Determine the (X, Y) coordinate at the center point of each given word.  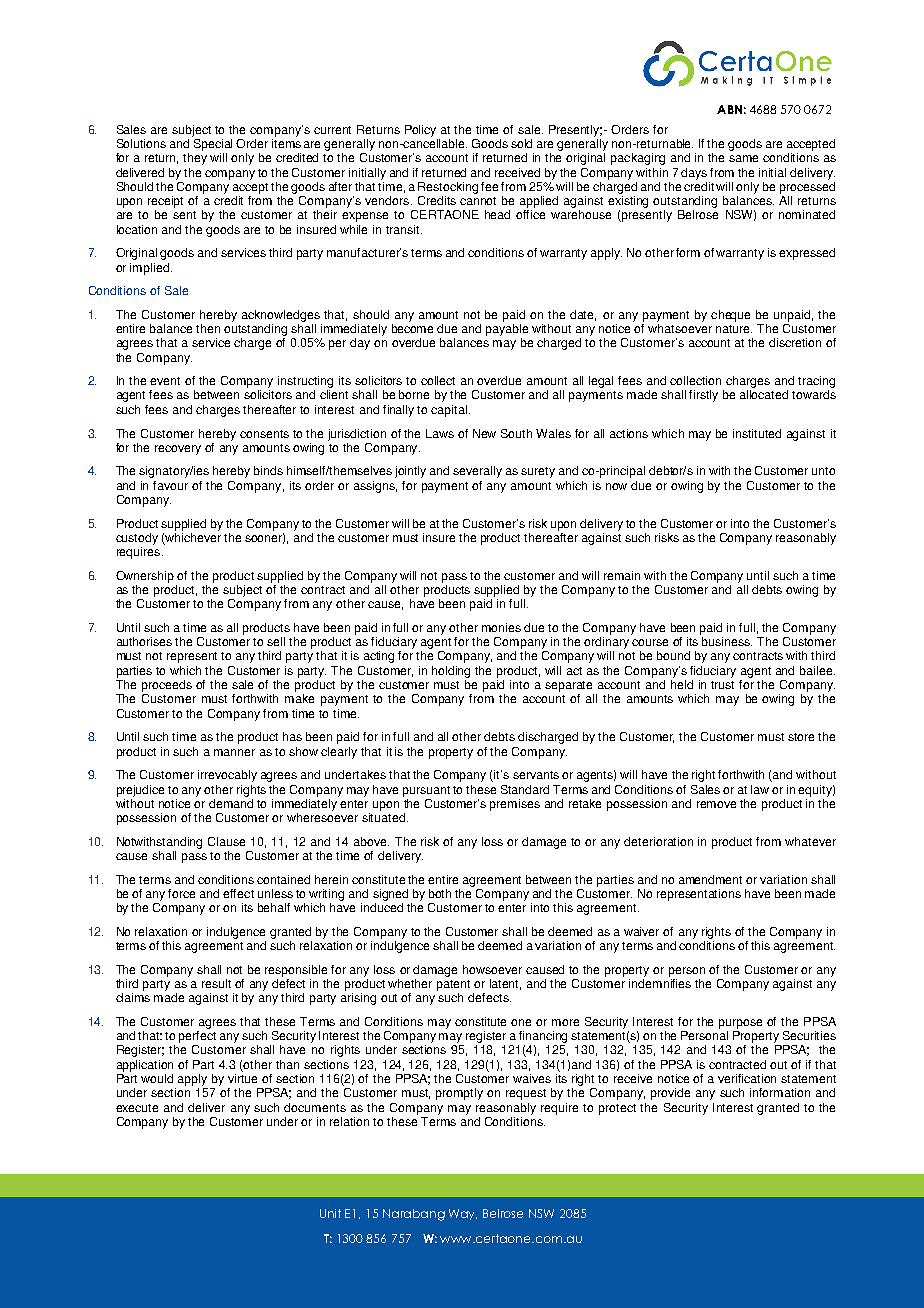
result (216, 983)
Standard (525, 789)
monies (501, 627)
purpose (740, 1024)
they (195, 159)
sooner (265, 538)
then (208, 328)
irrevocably (227, 776)
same (743, 158)
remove (716, 804)
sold (521, 143)
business (727, 641)
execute (137, 1108)
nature (734, 329)
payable (507, 330)
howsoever (492, 969)
